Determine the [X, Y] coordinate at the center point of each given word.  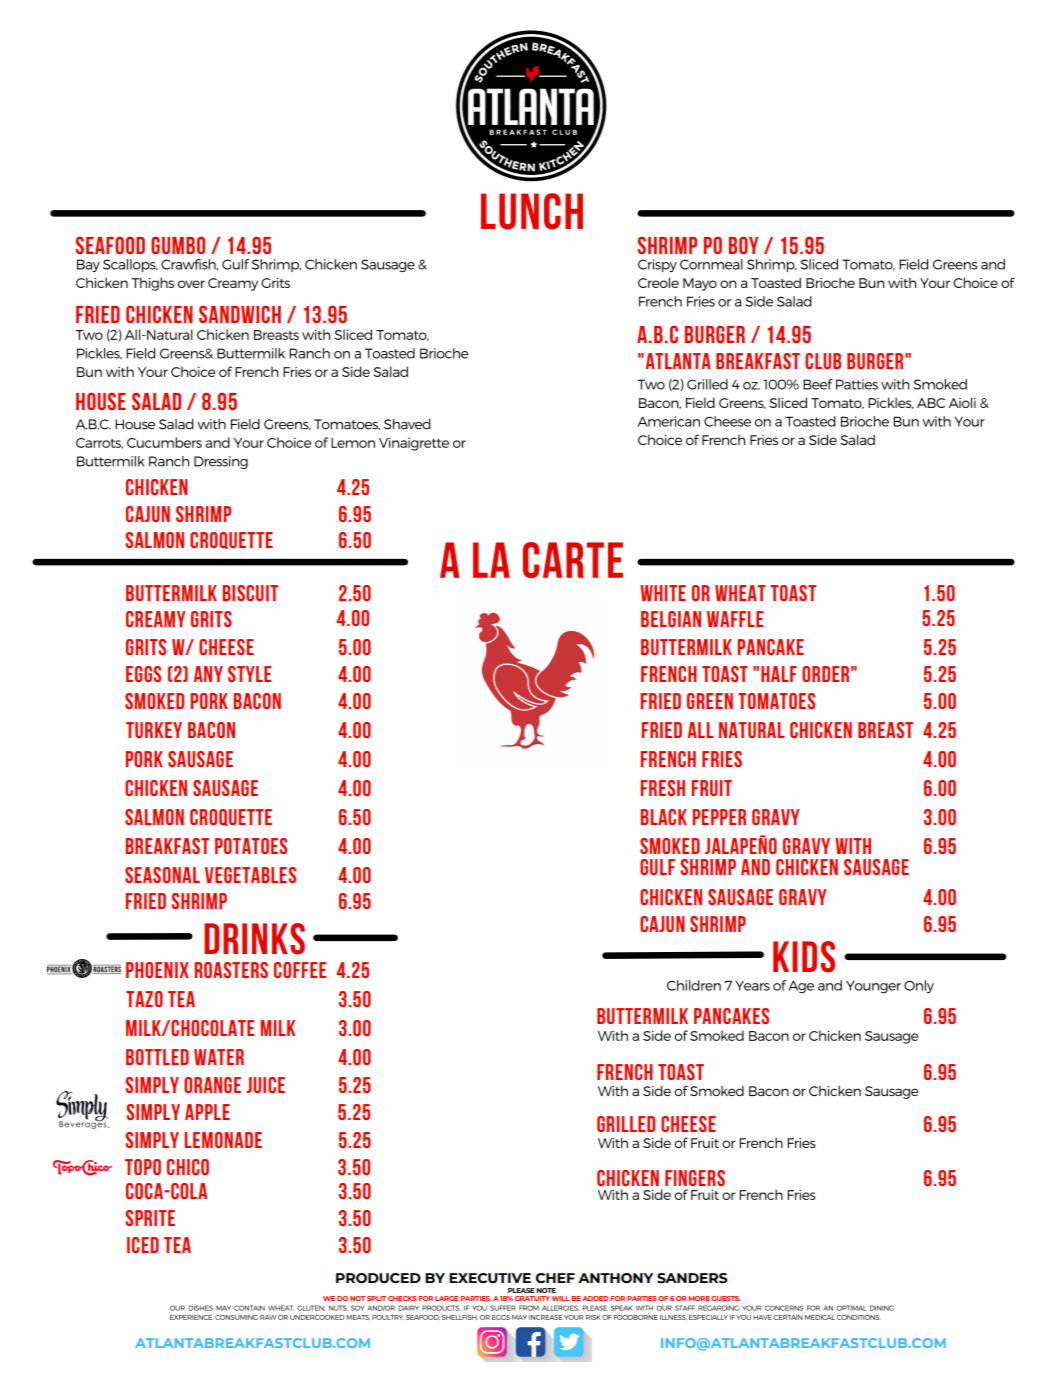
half [779, 674]
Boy [744, 245]
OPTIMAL [851, 1308]
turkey [154, 730]
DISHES [200, 1308]
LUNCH [532, 211]
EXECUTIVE [490, 1278]
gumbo [178, 245]
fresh [662, 788]
